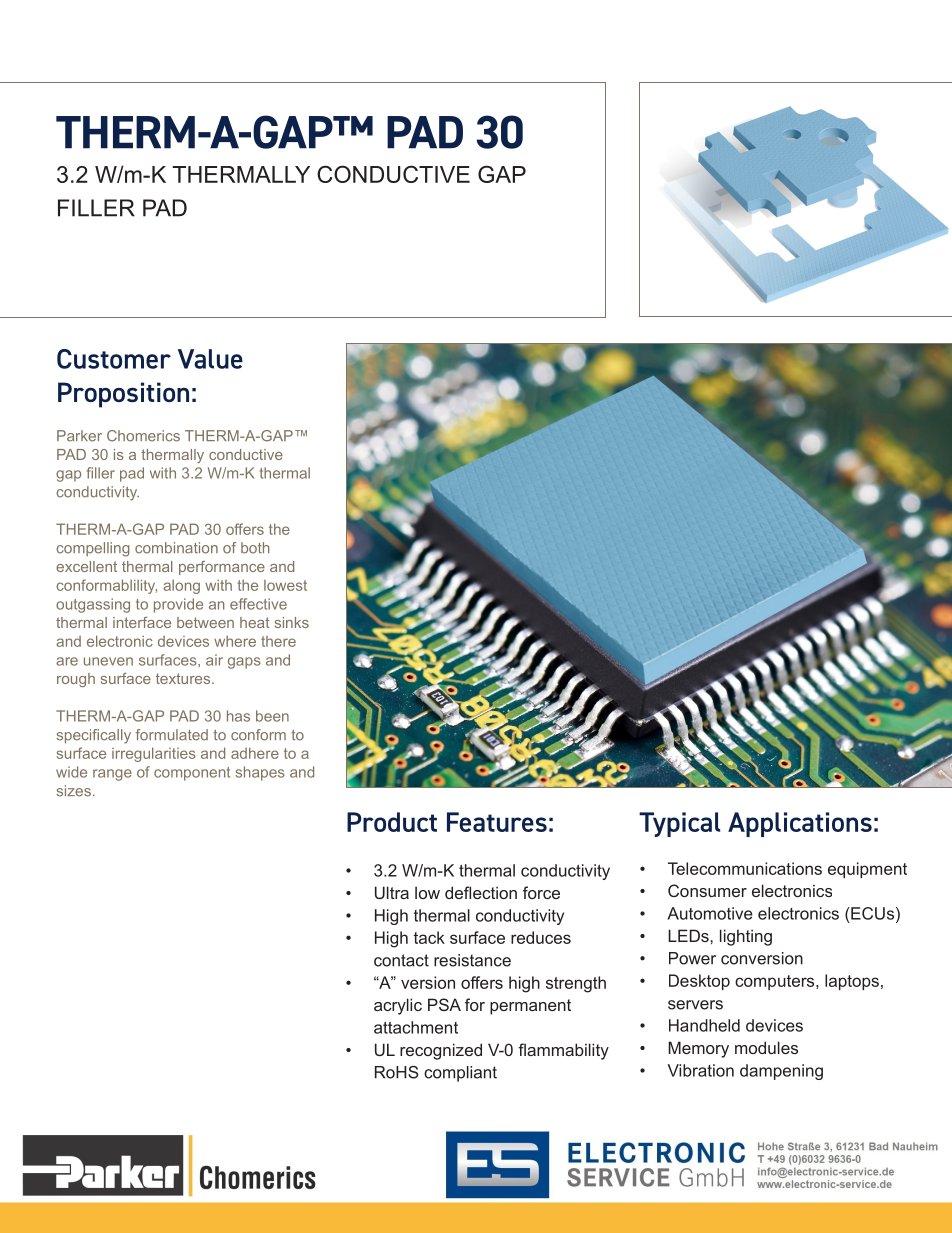 This page has width=952, height=1233. I want to click on recognized, so click(441, 1051).
